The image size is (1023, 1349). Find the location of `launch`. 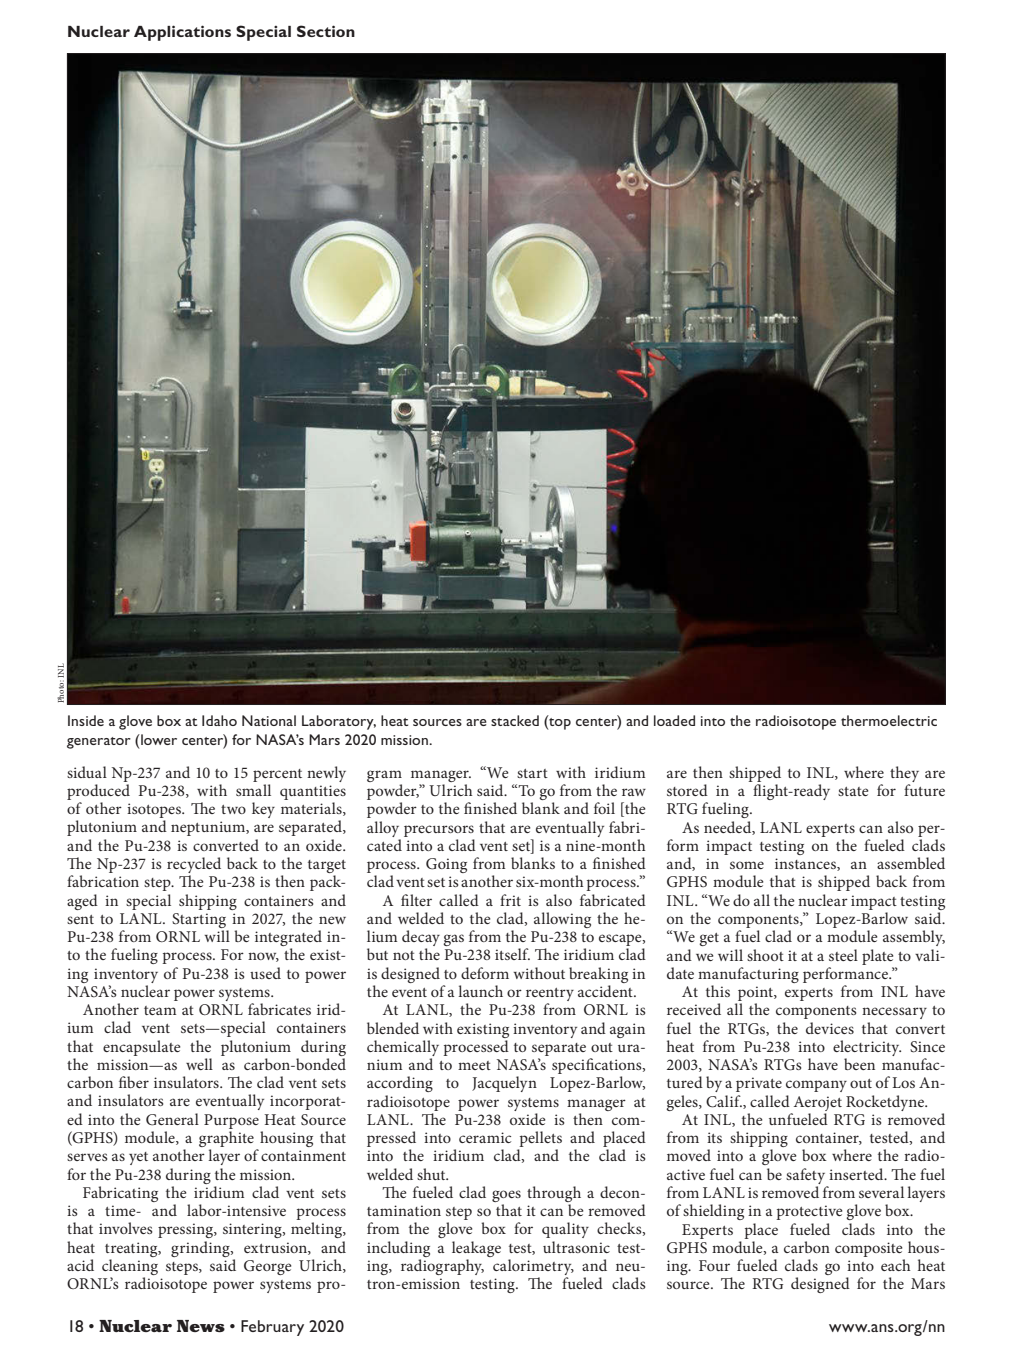

launch is located at coordinates (480, 991).
